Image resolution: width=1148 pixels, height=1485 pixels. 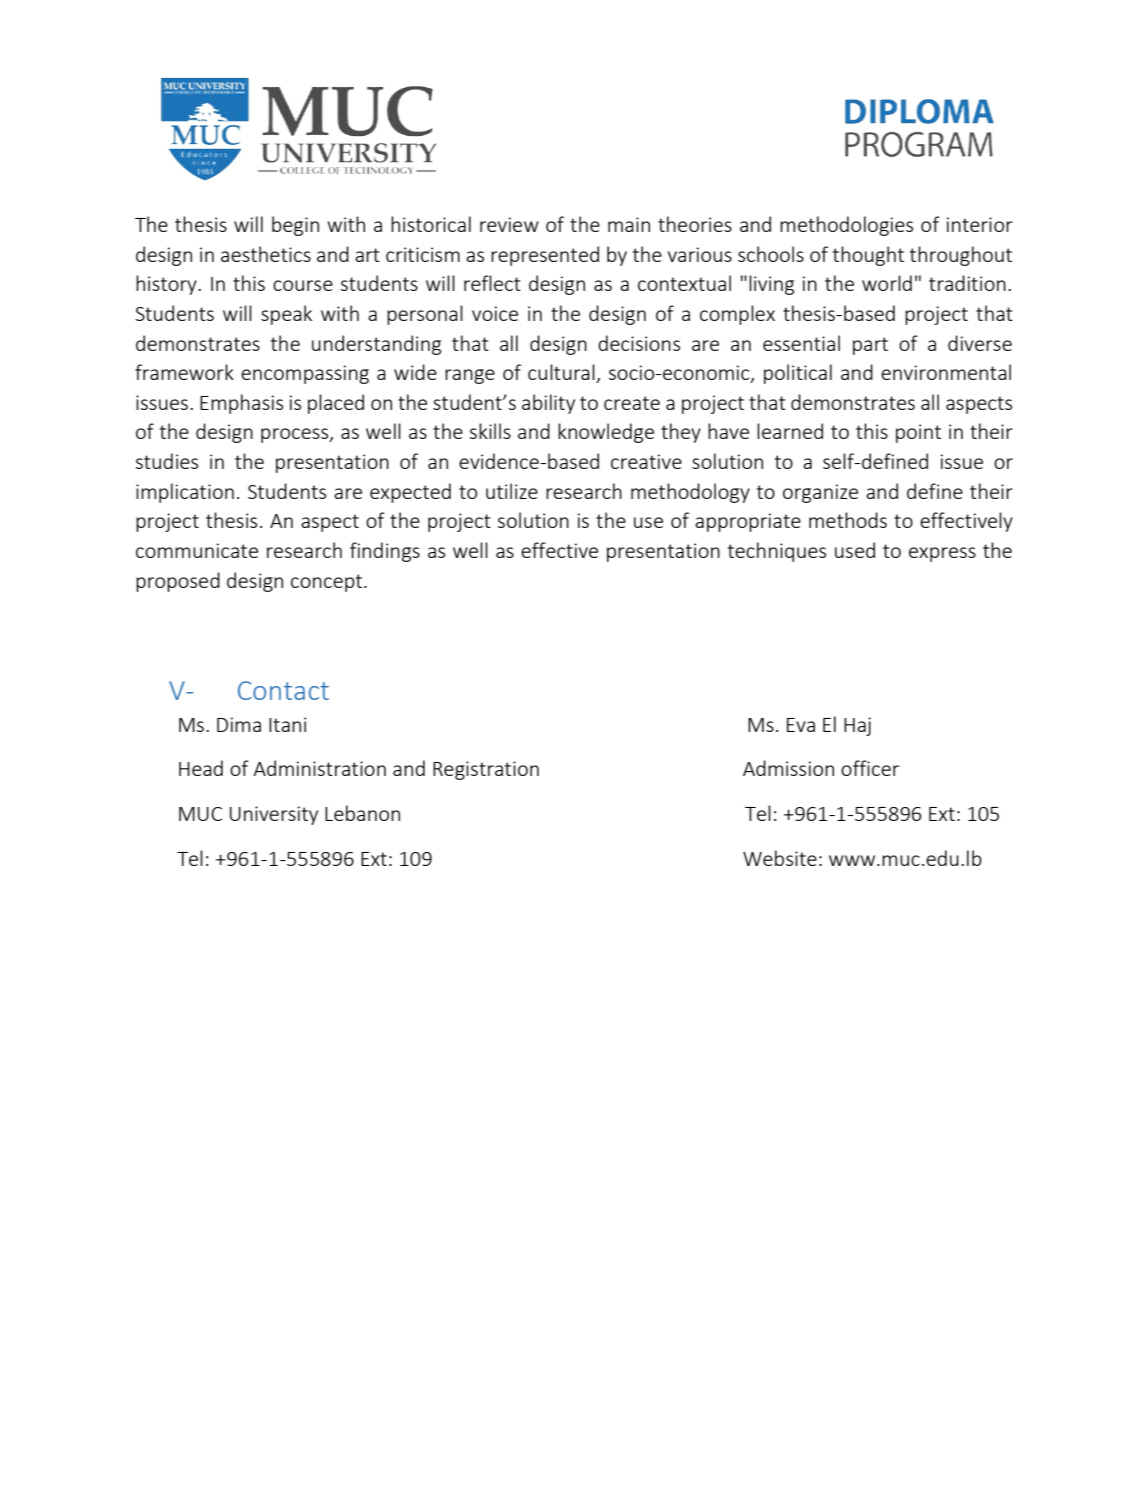 What do you see at coordinates (868, 256) in the page?
I see `thought` at bounding box center [868, 256].
